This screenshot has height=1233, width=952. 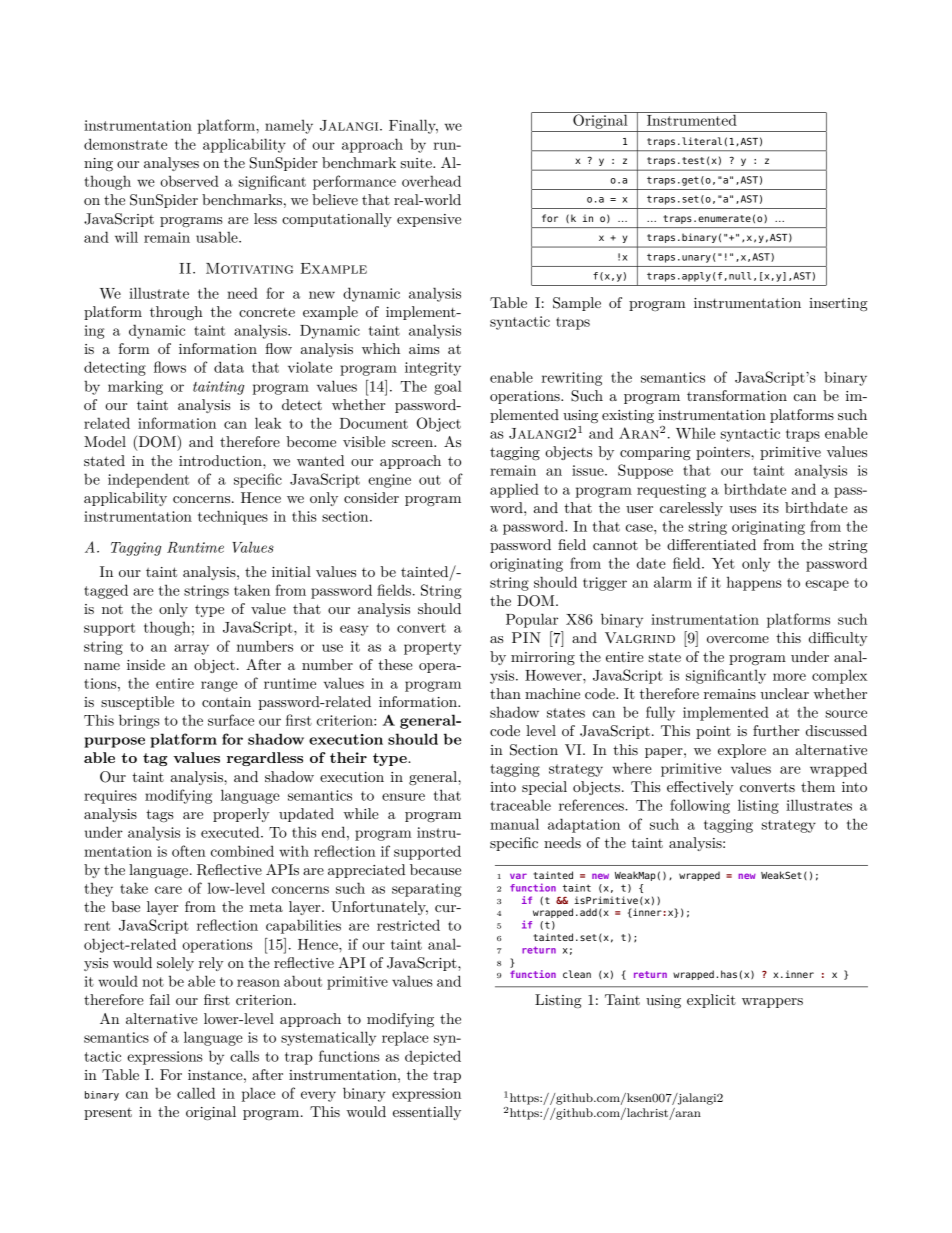 What do you see at coordinates (135, 387) in the screenshot?
I see `marking` at bounding box center [135, 387].
